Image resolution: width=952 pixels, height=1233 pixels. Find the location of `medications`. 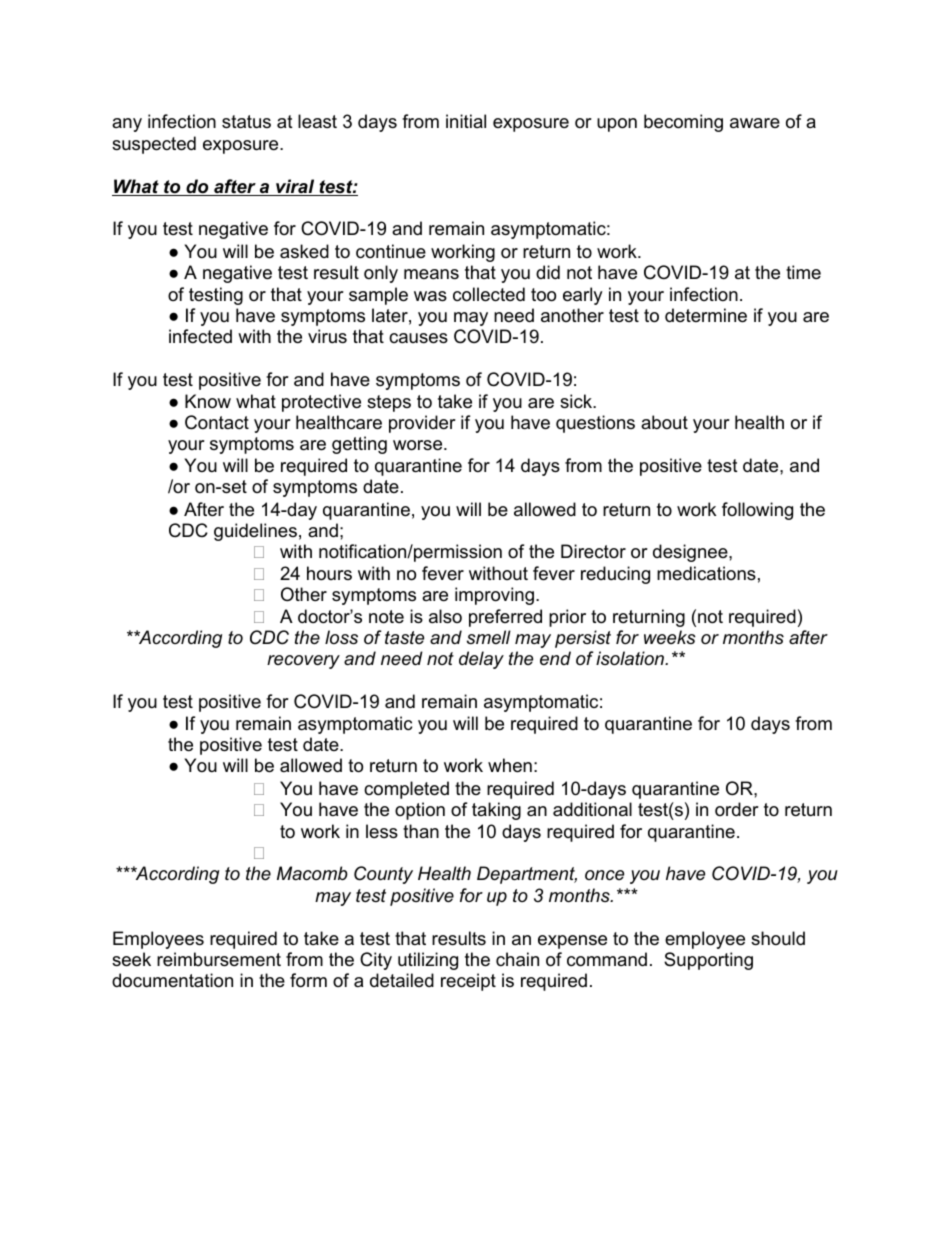

medications is located at coordinates (706, 573).
